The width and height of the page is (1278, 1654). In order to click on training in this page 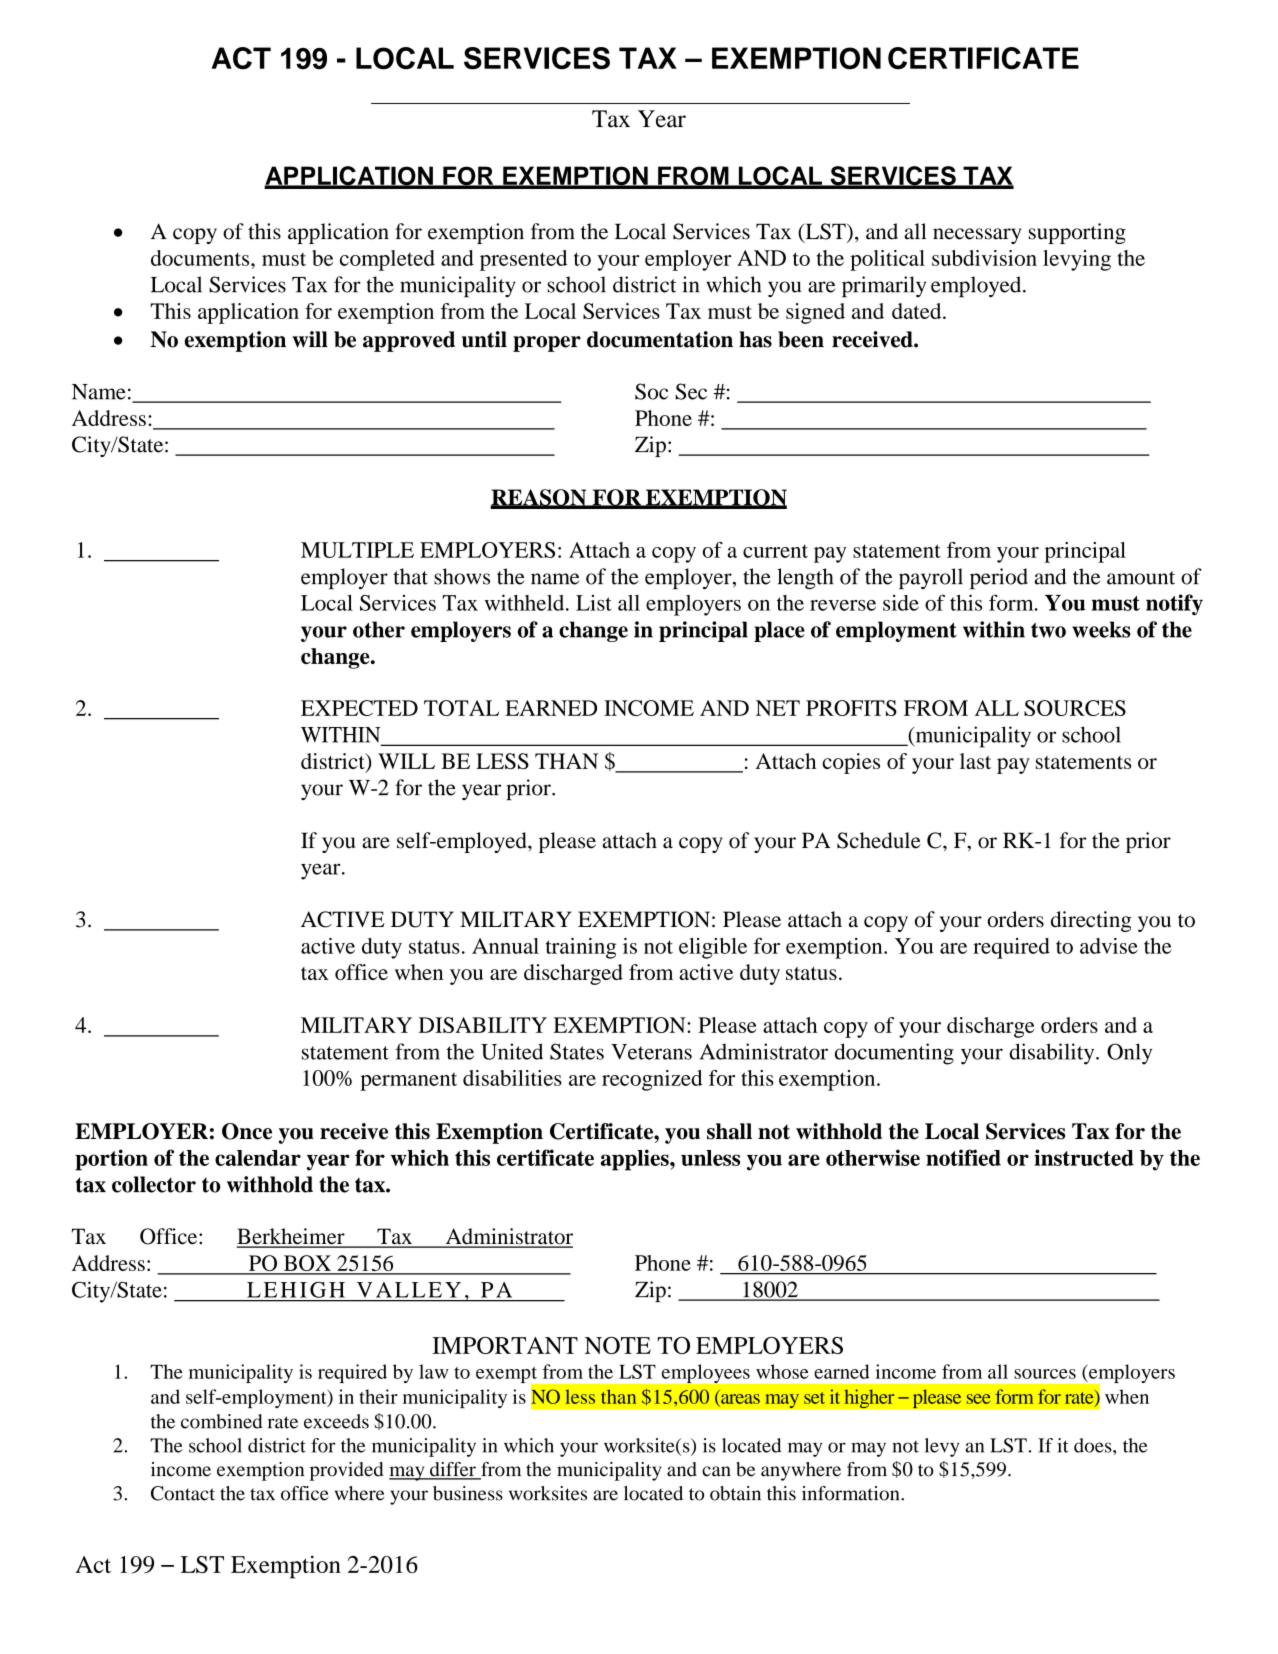, I will do `click(581, 948)`.
